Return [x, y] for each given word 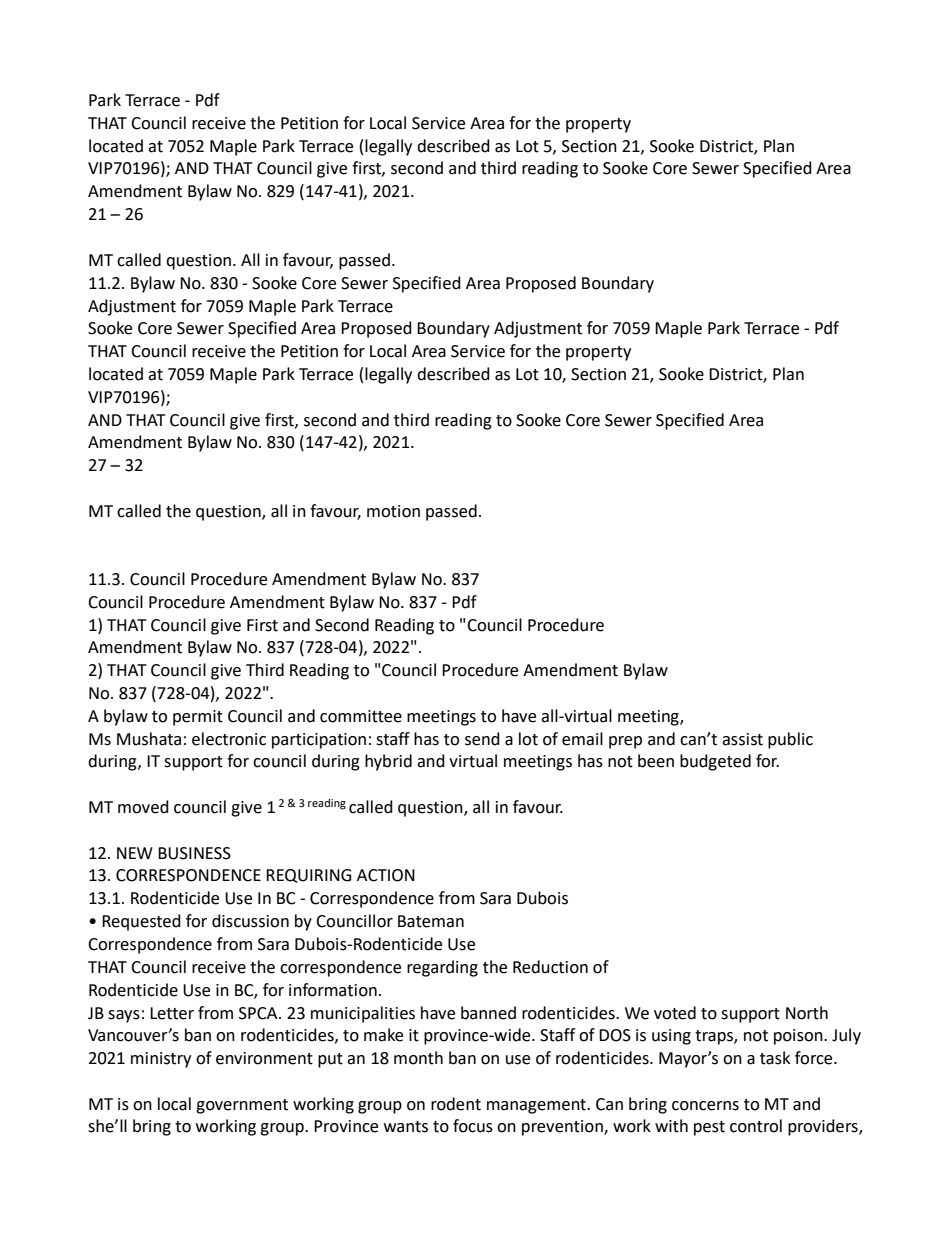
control [756, 1126]
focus [473, 1126]
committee [361, 716]
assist [742, 739]
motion [393, 511]
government [242, 1106]
